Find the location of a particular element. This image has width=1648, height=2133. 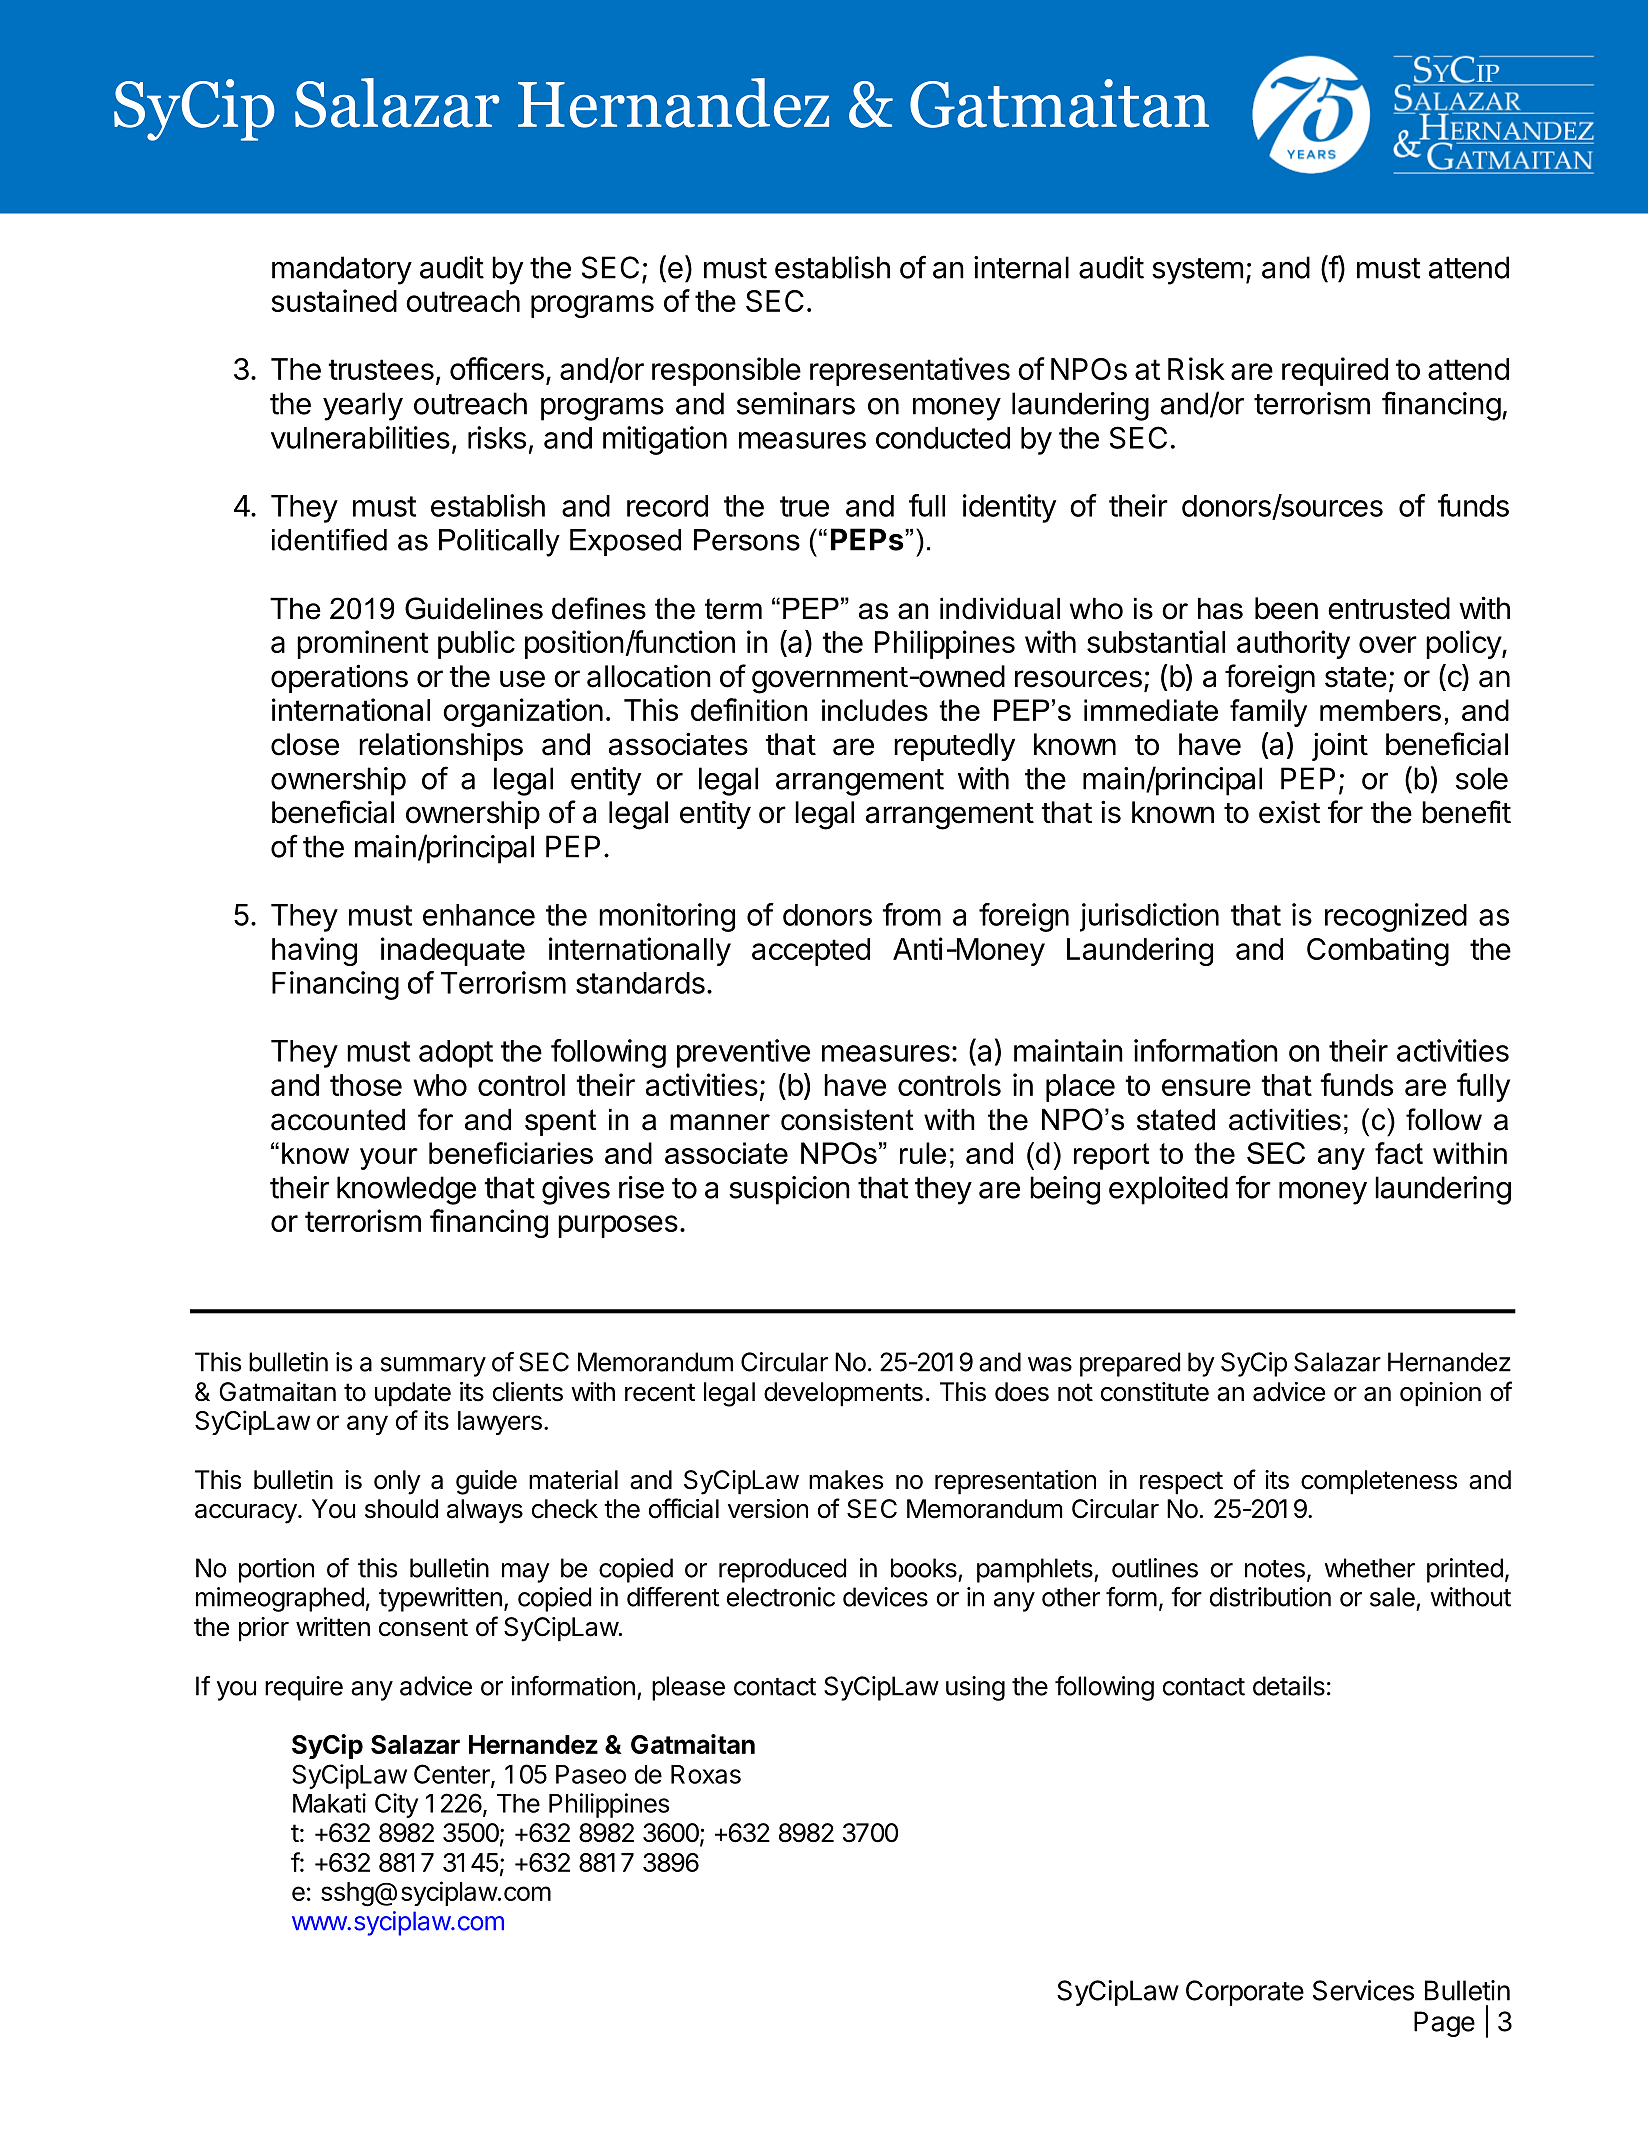

Roxas is located at coordinates (706, 1774).
